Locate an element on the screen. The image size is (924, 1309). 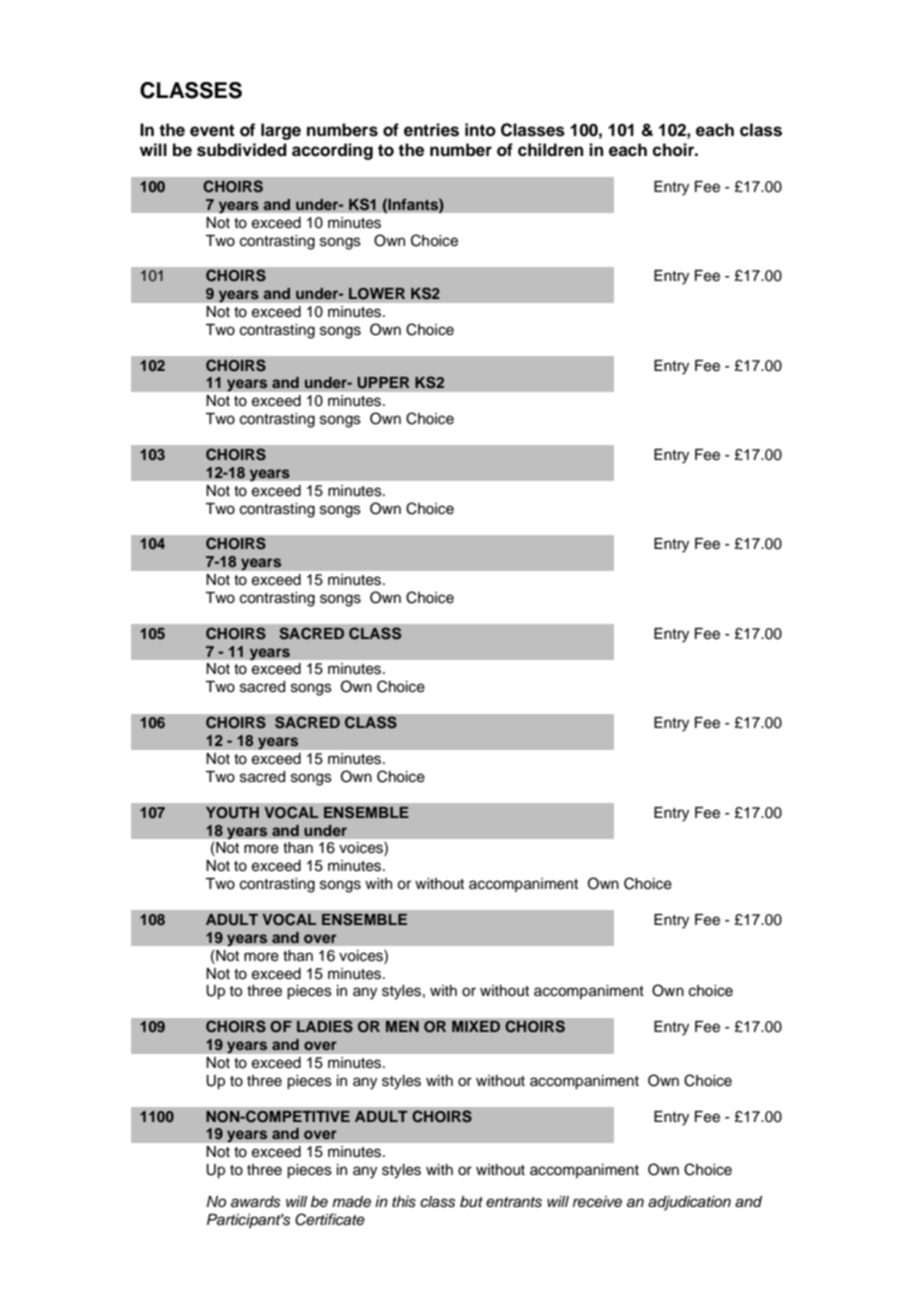
but is located at coordinates (471, 1202).
